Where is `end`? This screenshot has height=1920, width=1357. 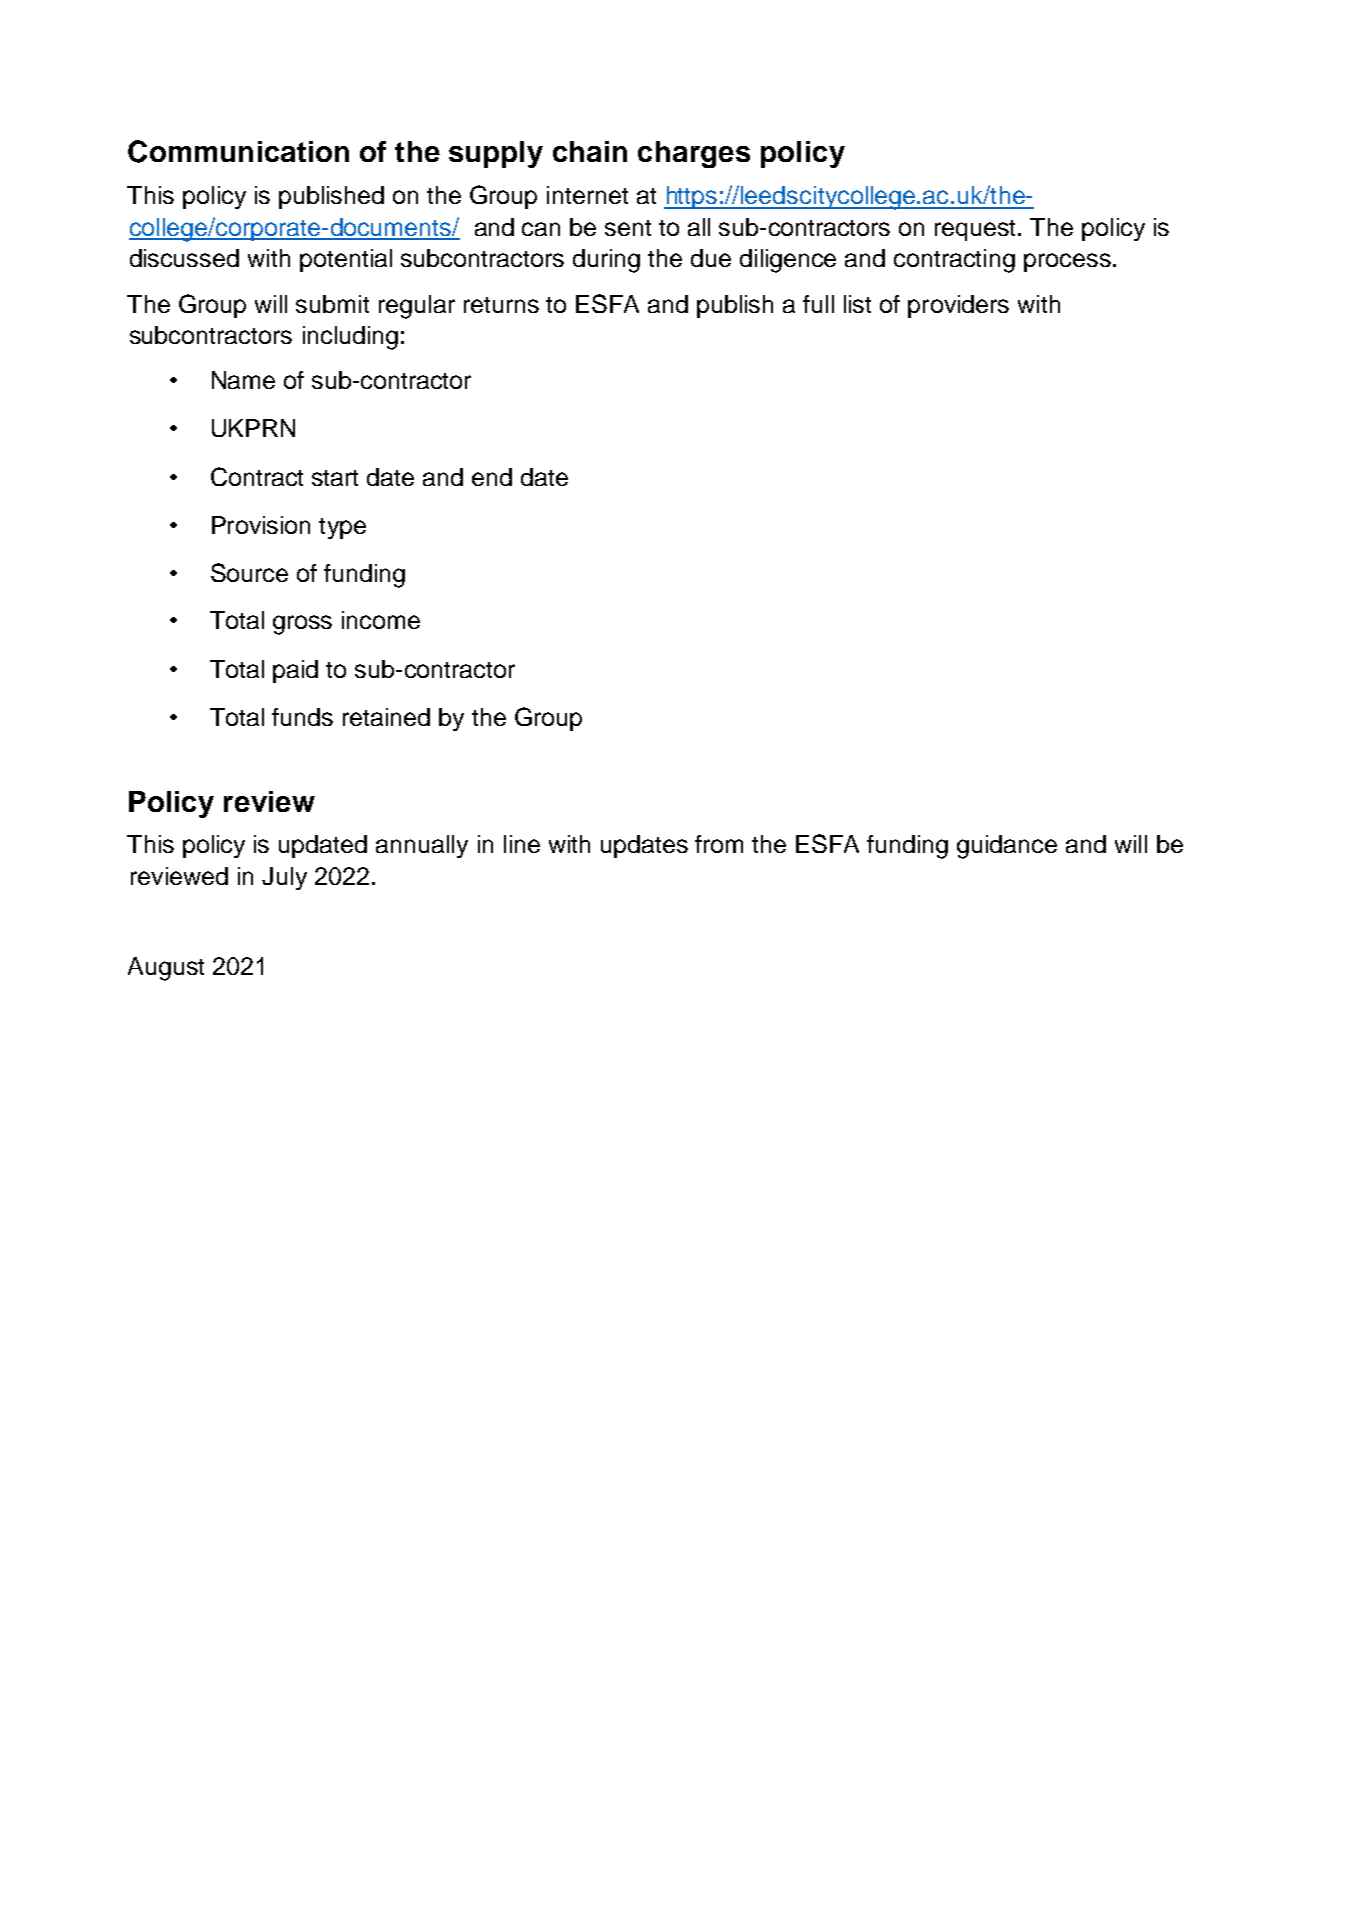 end is located at coordinates (492, 477).
